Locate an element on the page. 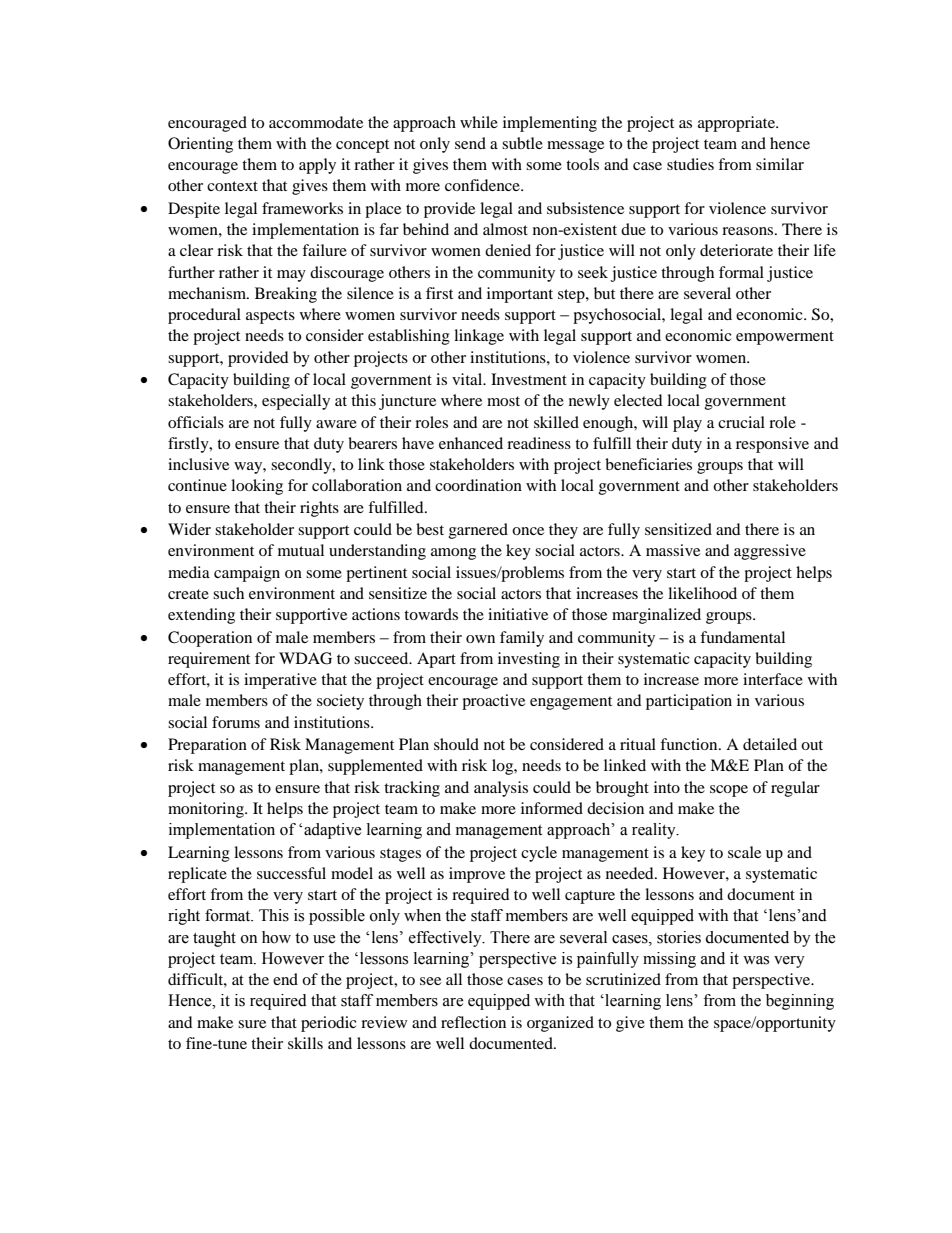  appropriate is located at coordinates (737, 124).
